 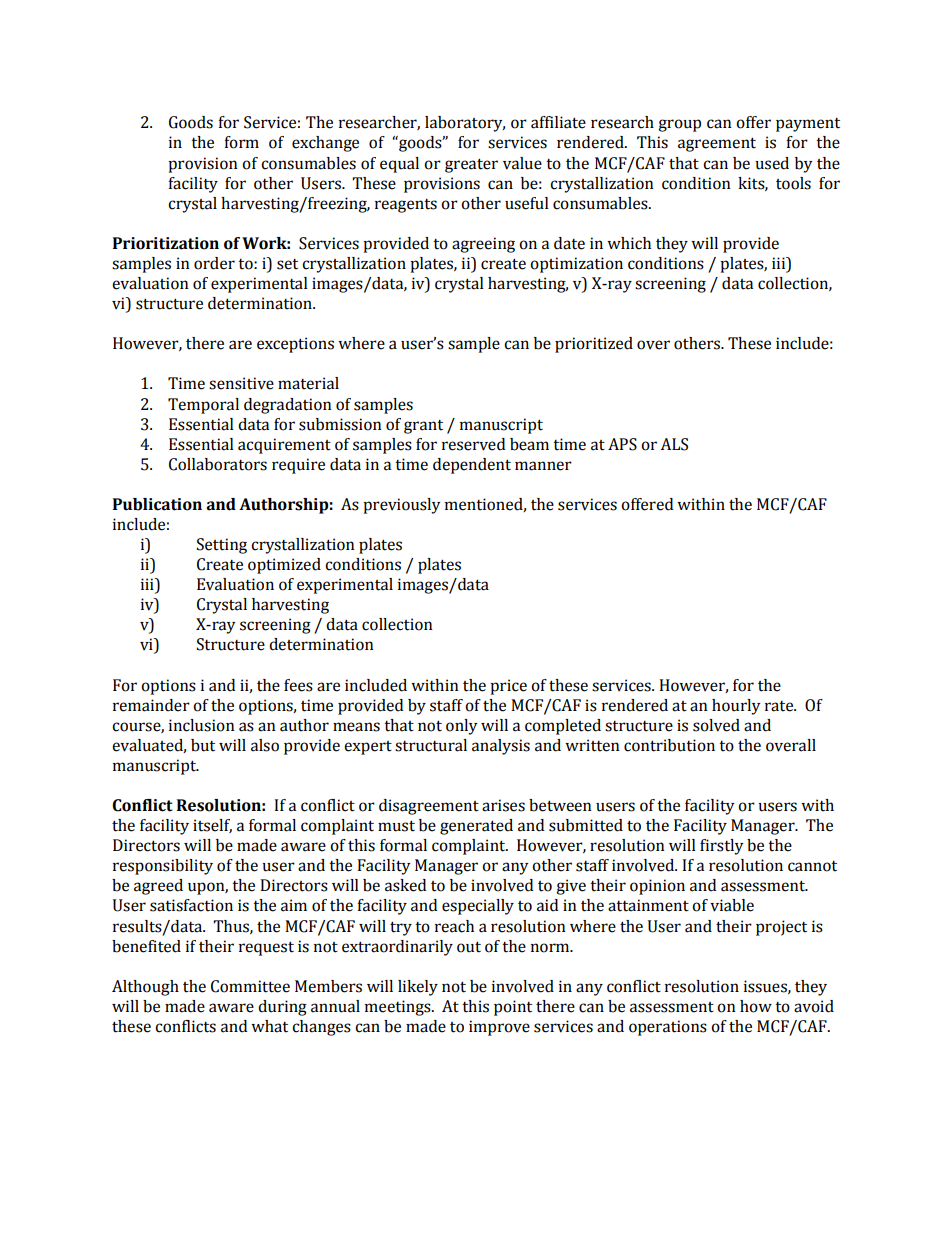 What do you see at coordinates (503, 805) in the screenshot?
I see `arises` at bounding box center [503, 805].
